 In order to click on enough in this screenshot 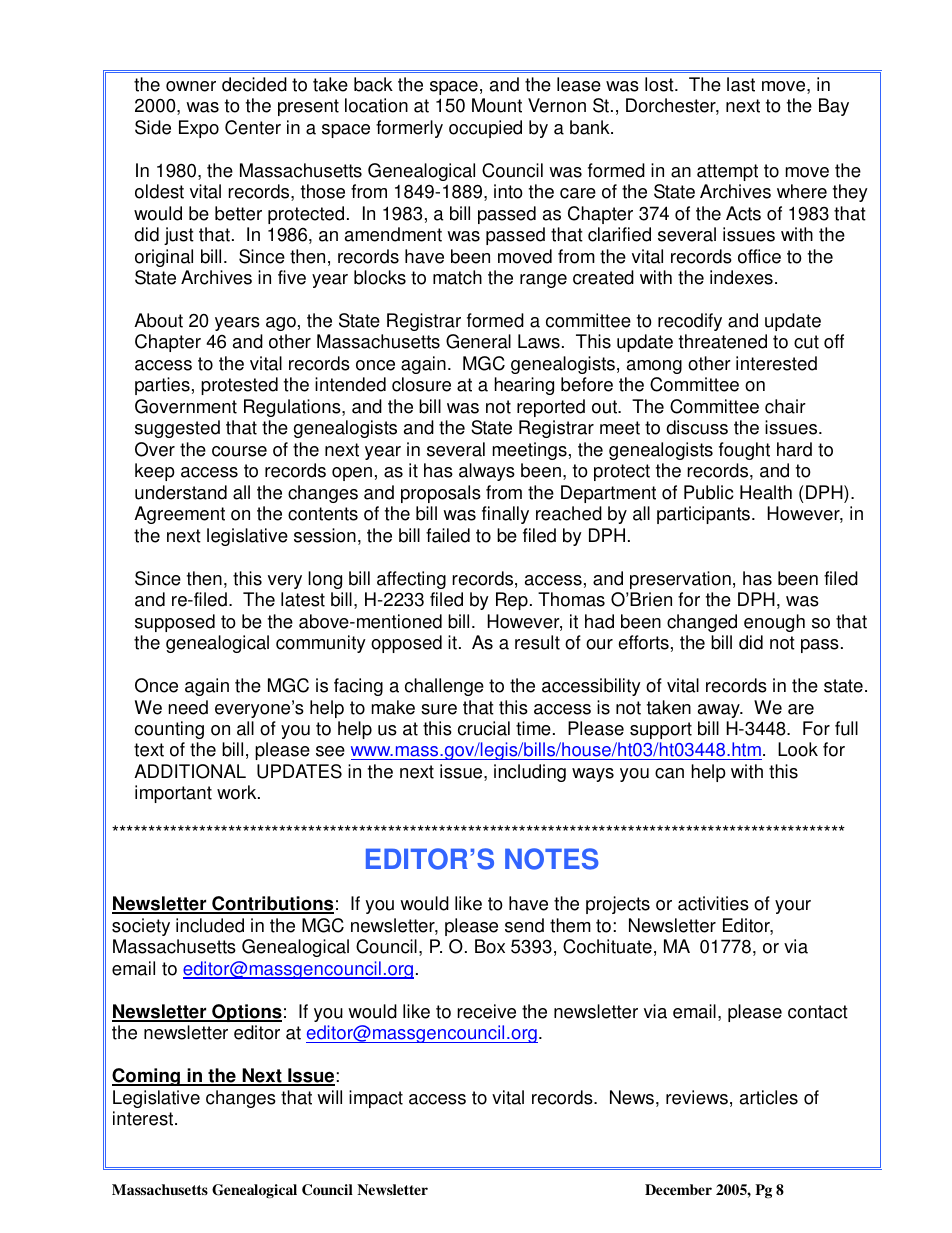, I will do `click(774, 623)`.
